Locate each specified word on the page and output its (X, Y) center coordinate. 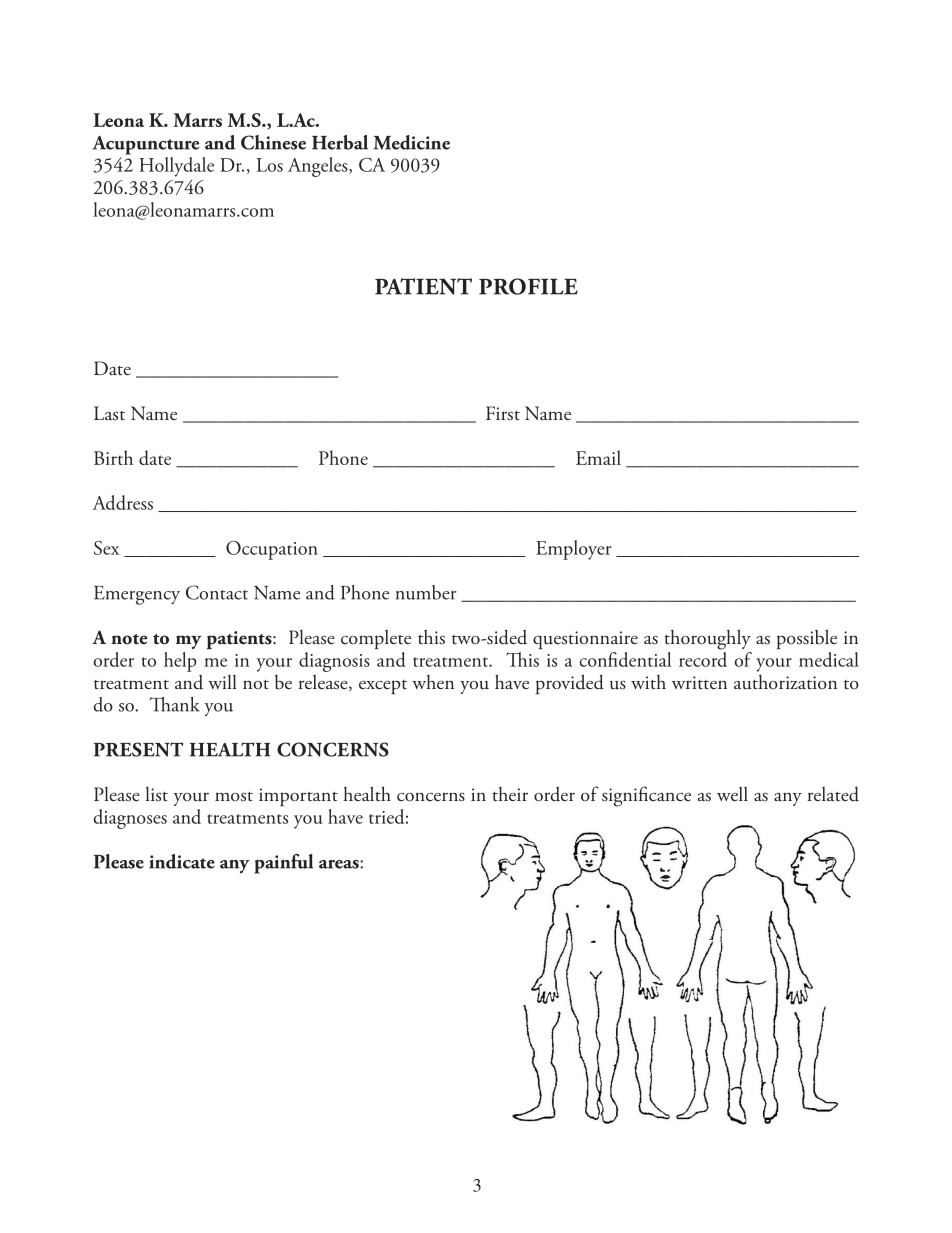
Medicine (412, 142)
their (510, 794)
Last (109, 413)
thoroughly (707, 639)
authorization (785, 682)
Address (123, 502)
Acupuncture (145, 145)
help (180, 662)
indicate (182, 861)
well (732, 793)
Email (598, 457)
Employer (573, 550)
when (433, 682)
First (503, 413)
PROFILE (528, 286)
